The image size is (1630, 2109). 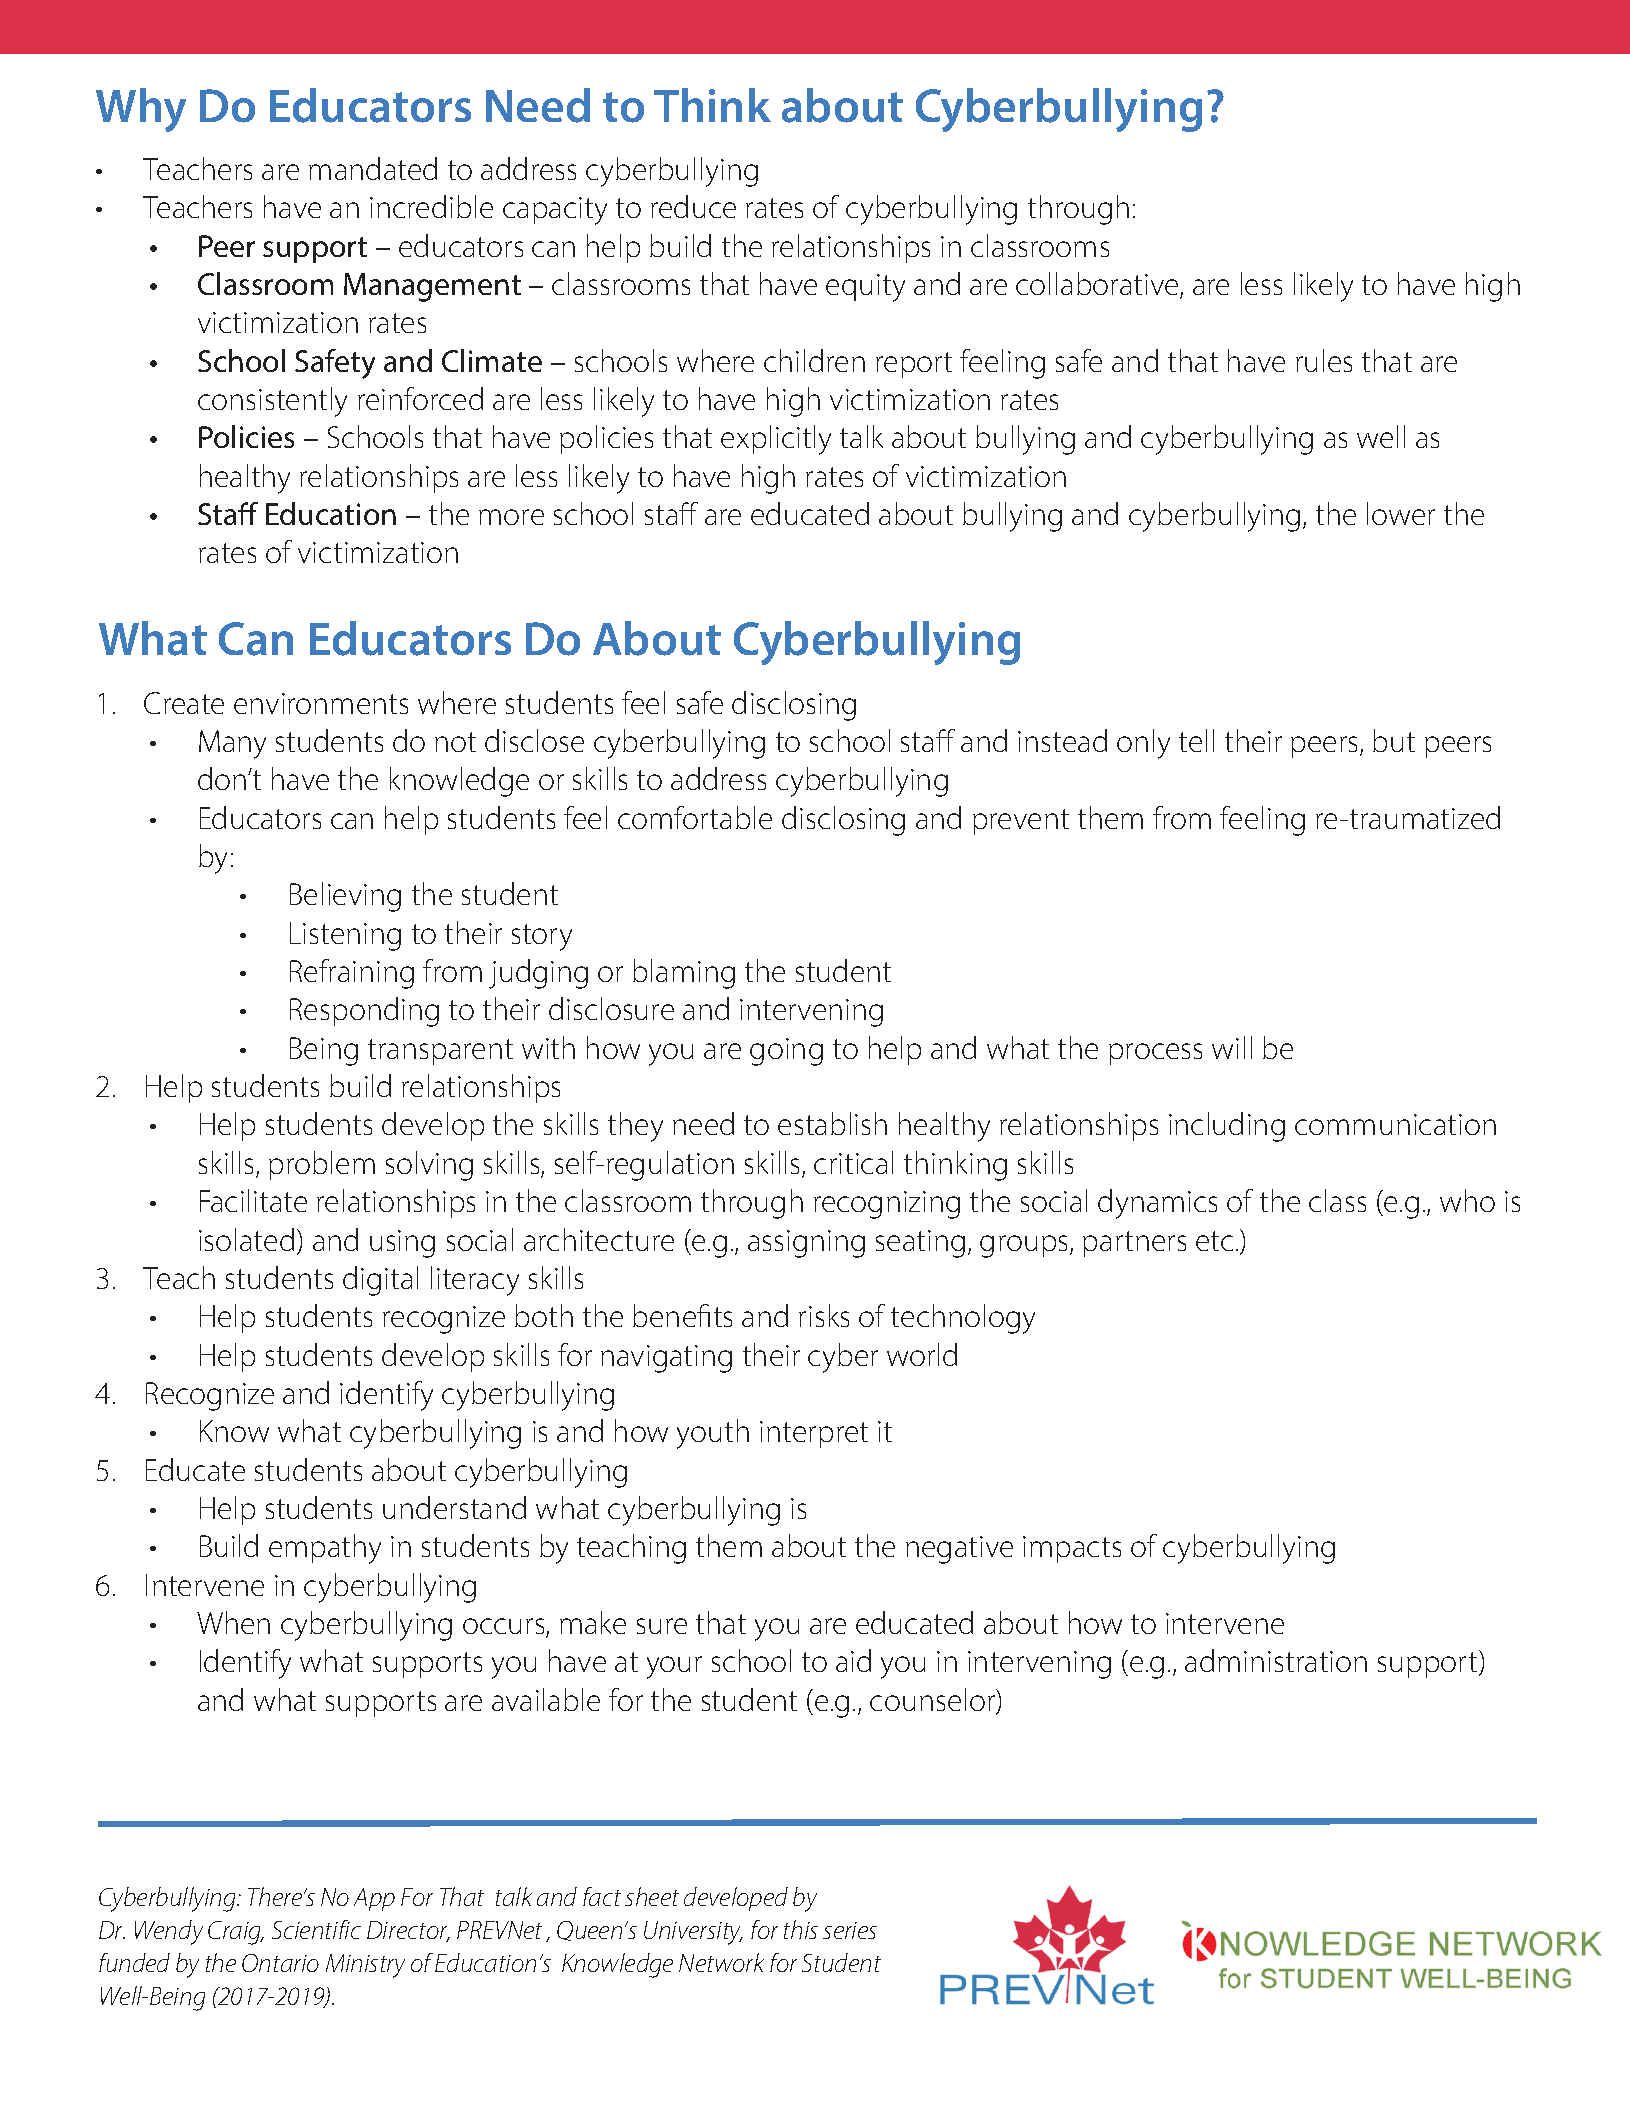 What do you see at coordinates (695, 817) in the document?
I see `comfortable` at bounding box center [695, 817].
